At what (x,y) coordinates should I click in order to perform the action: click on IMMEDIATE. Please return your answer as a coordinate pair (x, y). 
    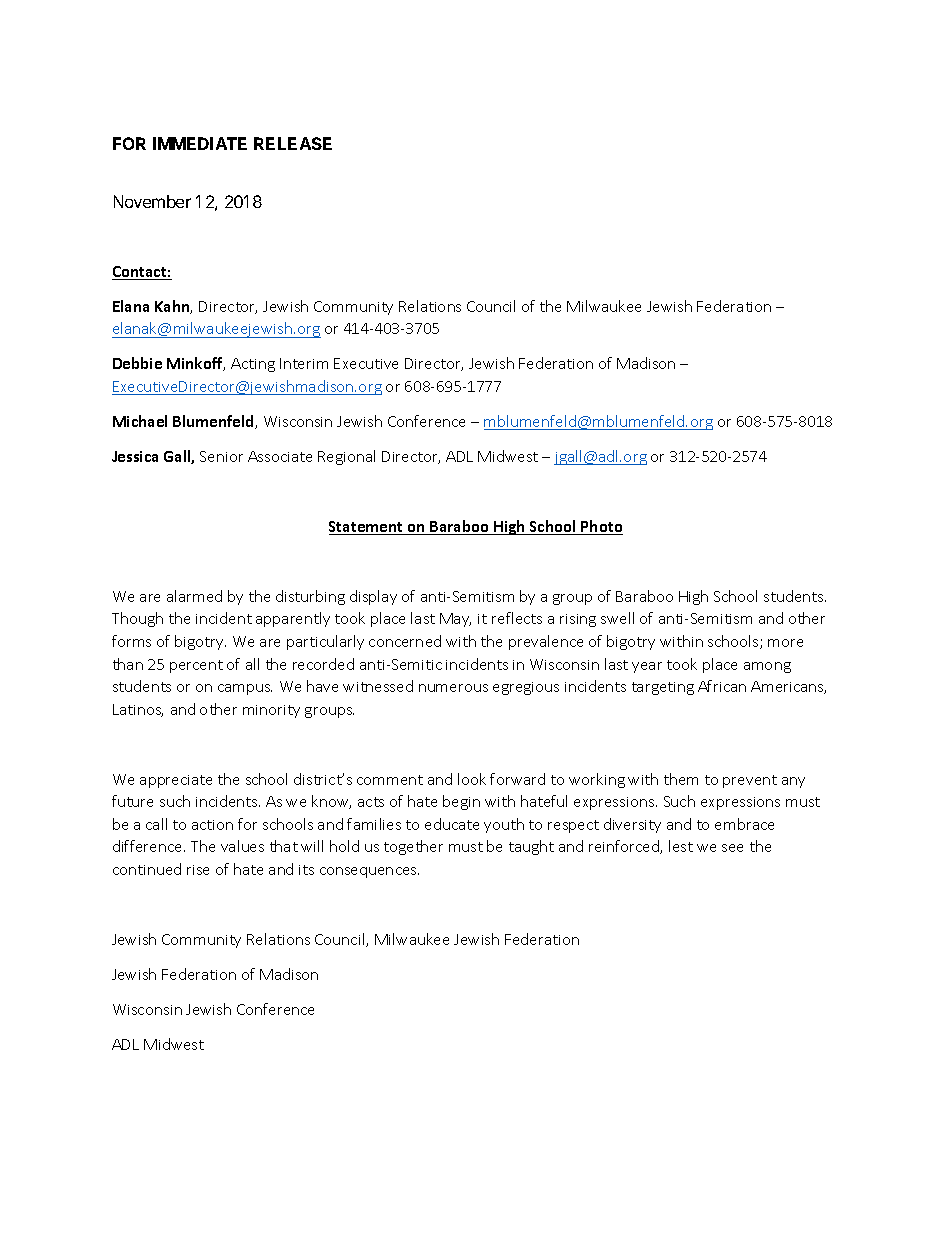
    Looking at the image, I should click on (200, 143).
